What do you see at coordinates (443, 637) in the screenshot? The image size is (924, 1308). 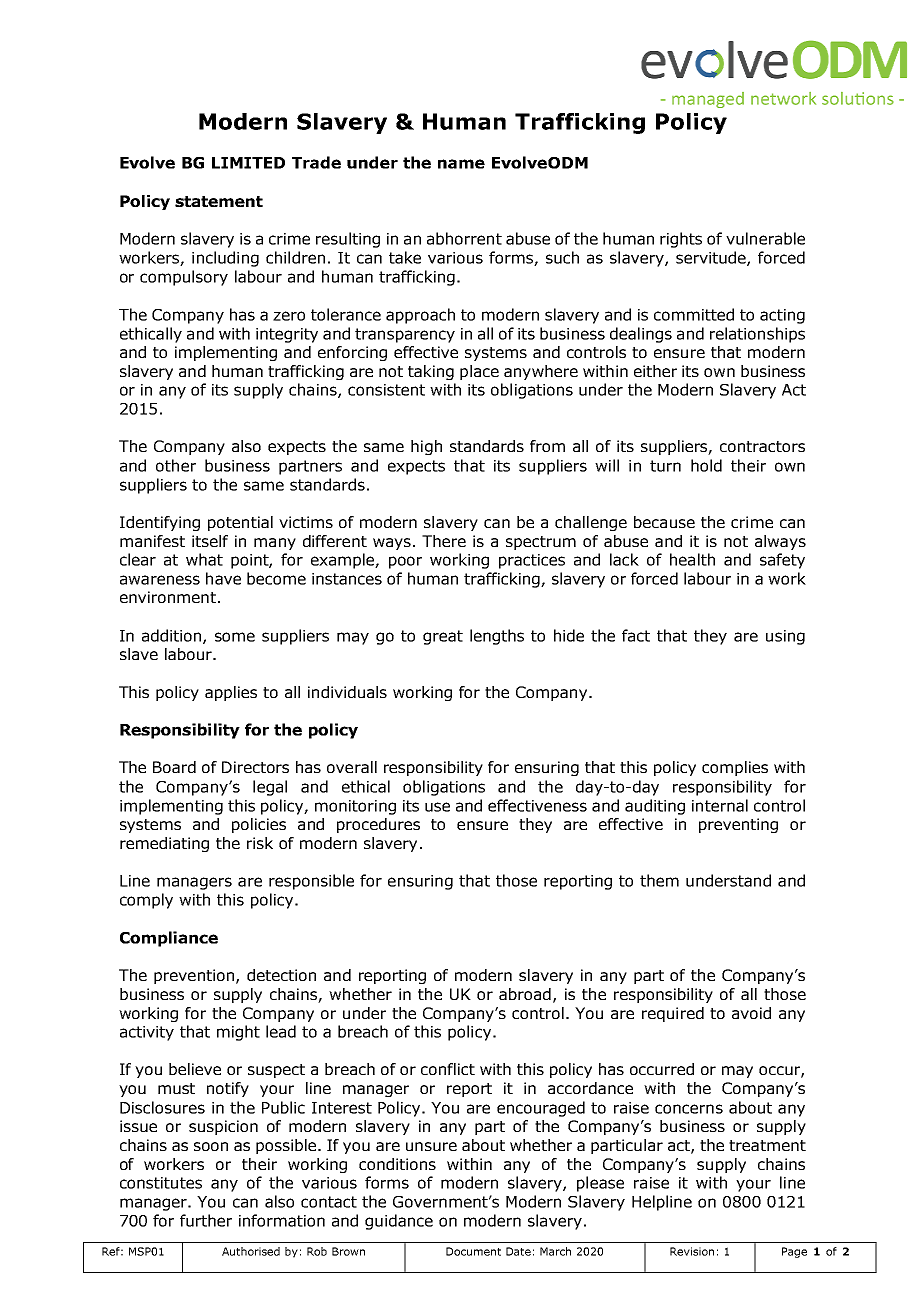 I see `great` at bounding box center [443, 637].
